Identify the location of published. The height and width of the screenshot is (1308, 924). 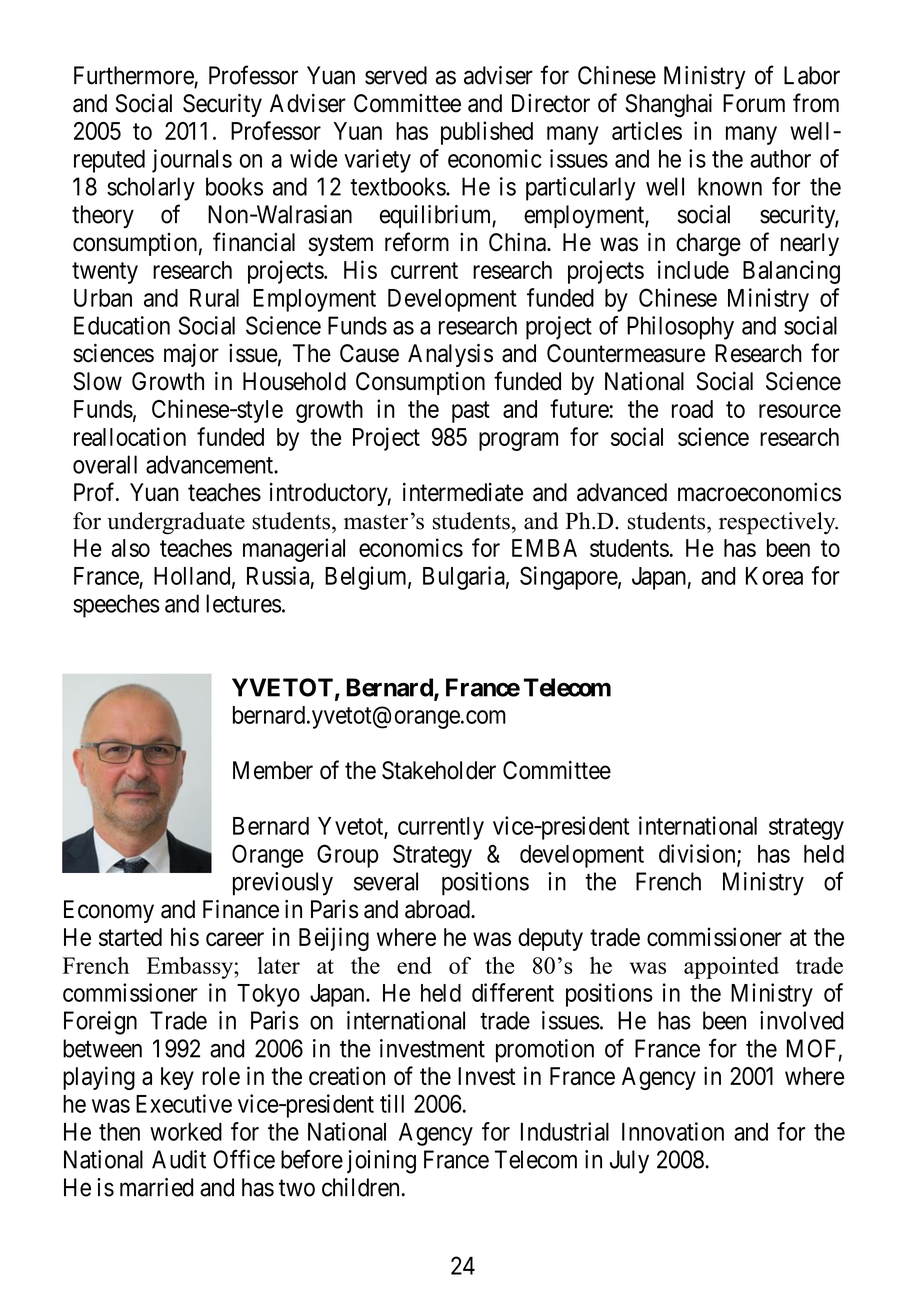
(487, 133).
